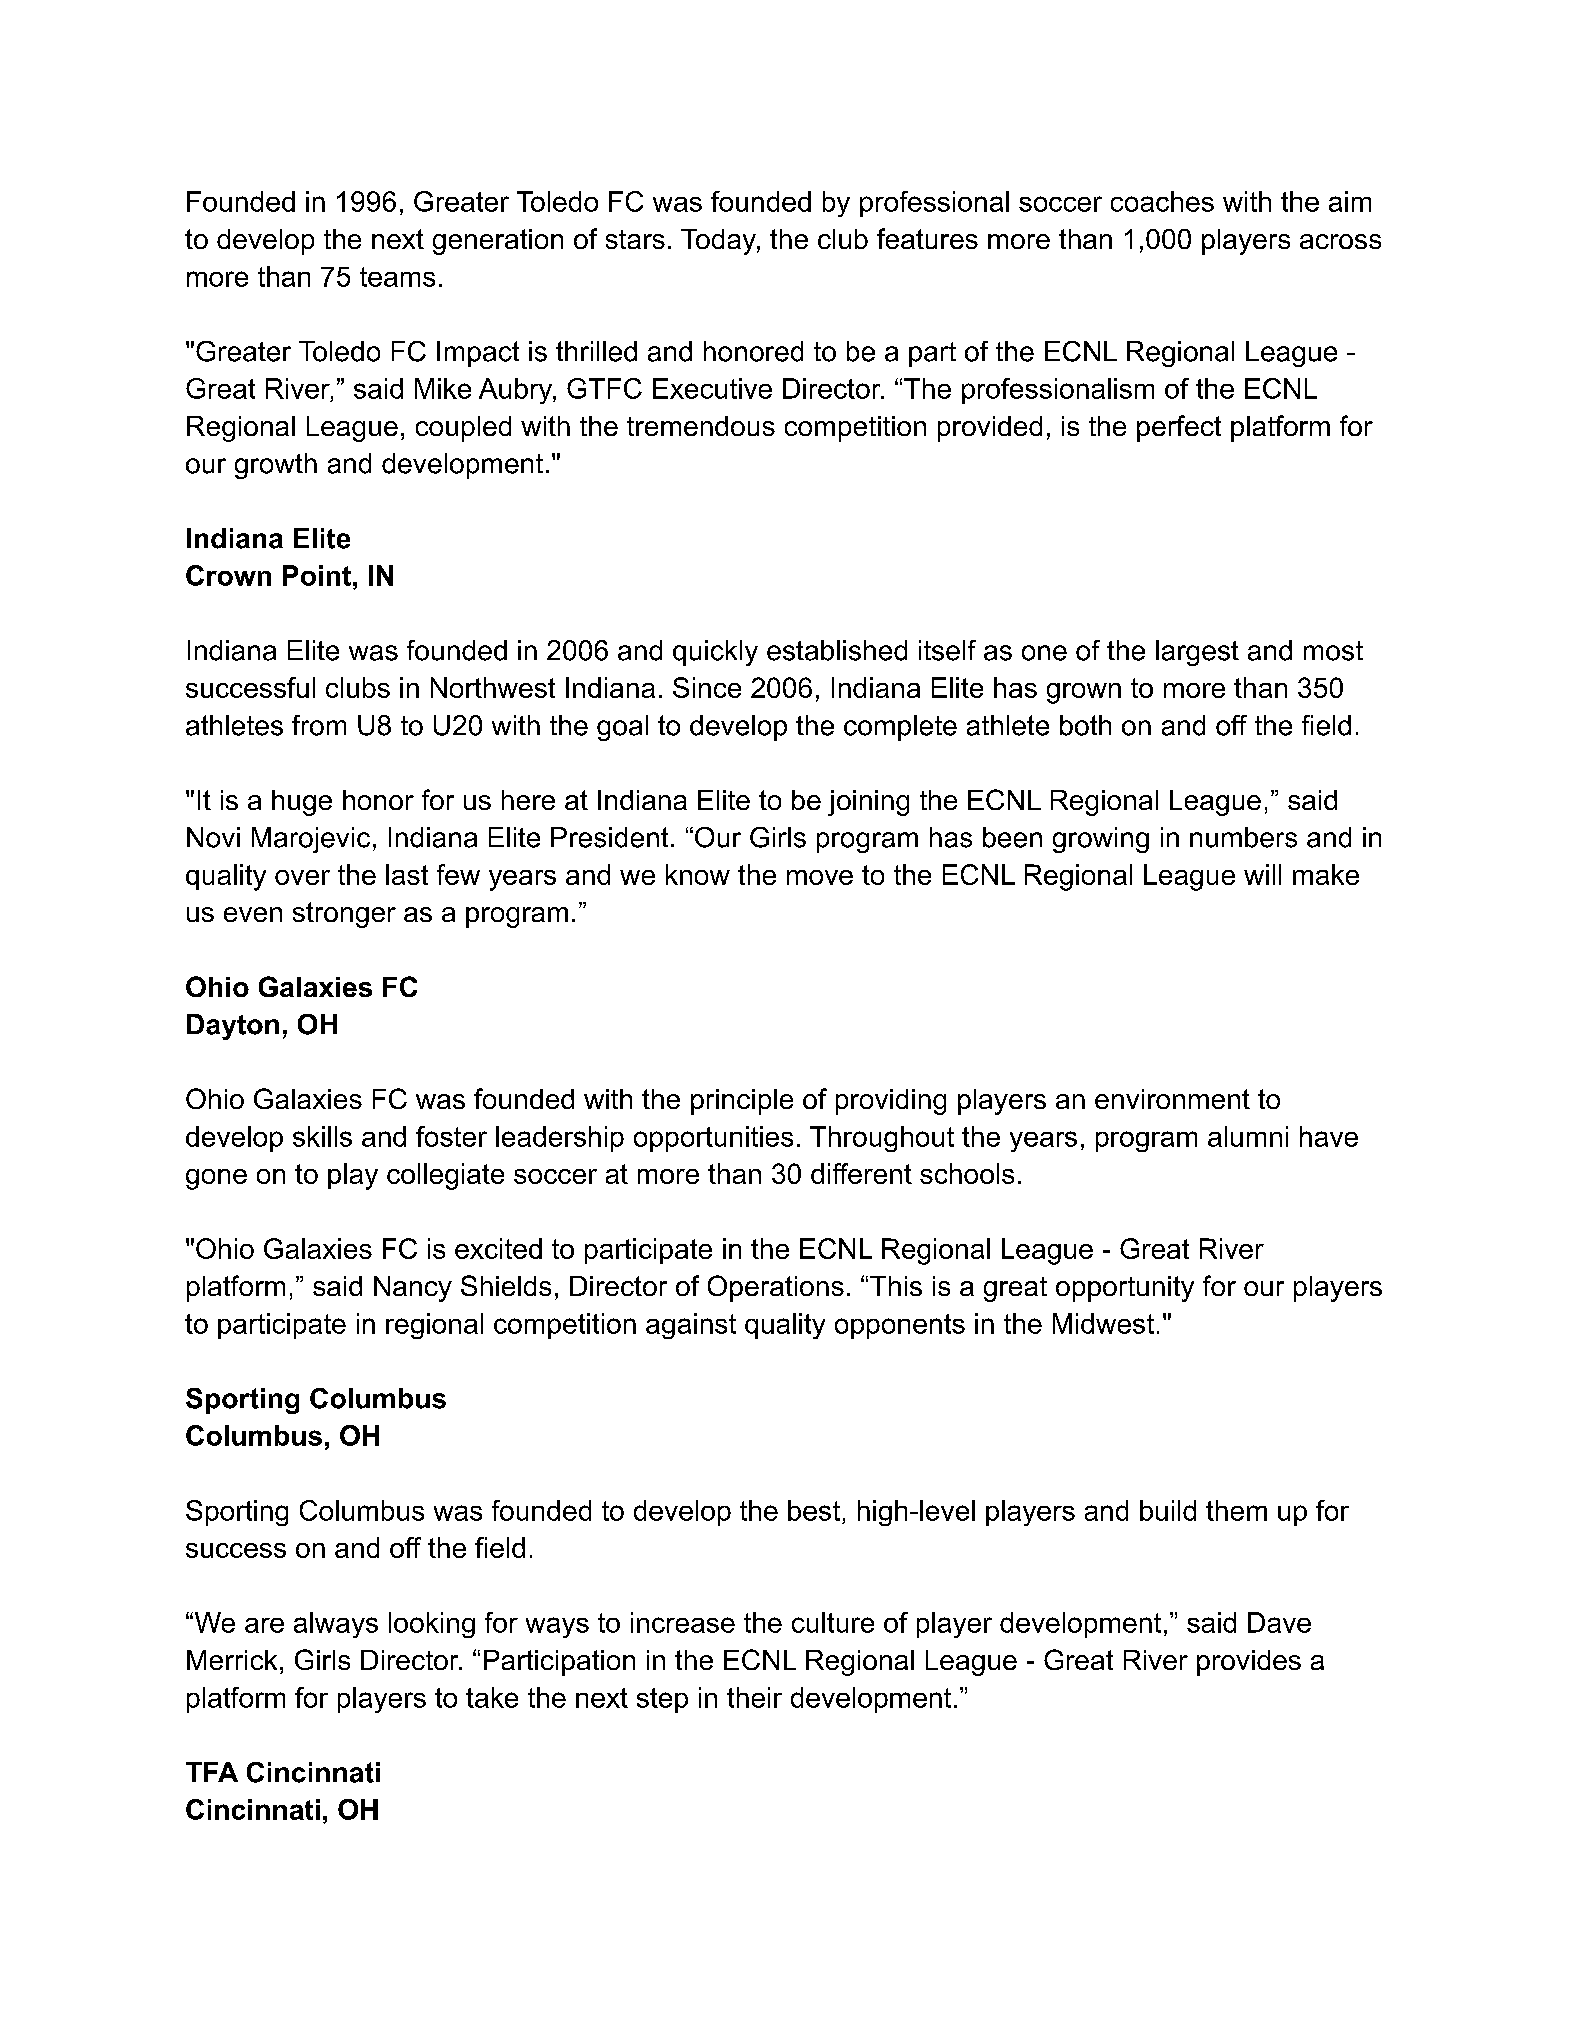 The width and height of the screenshot is (1573, 2036). I want to click on Crown, so click(228, 575).
